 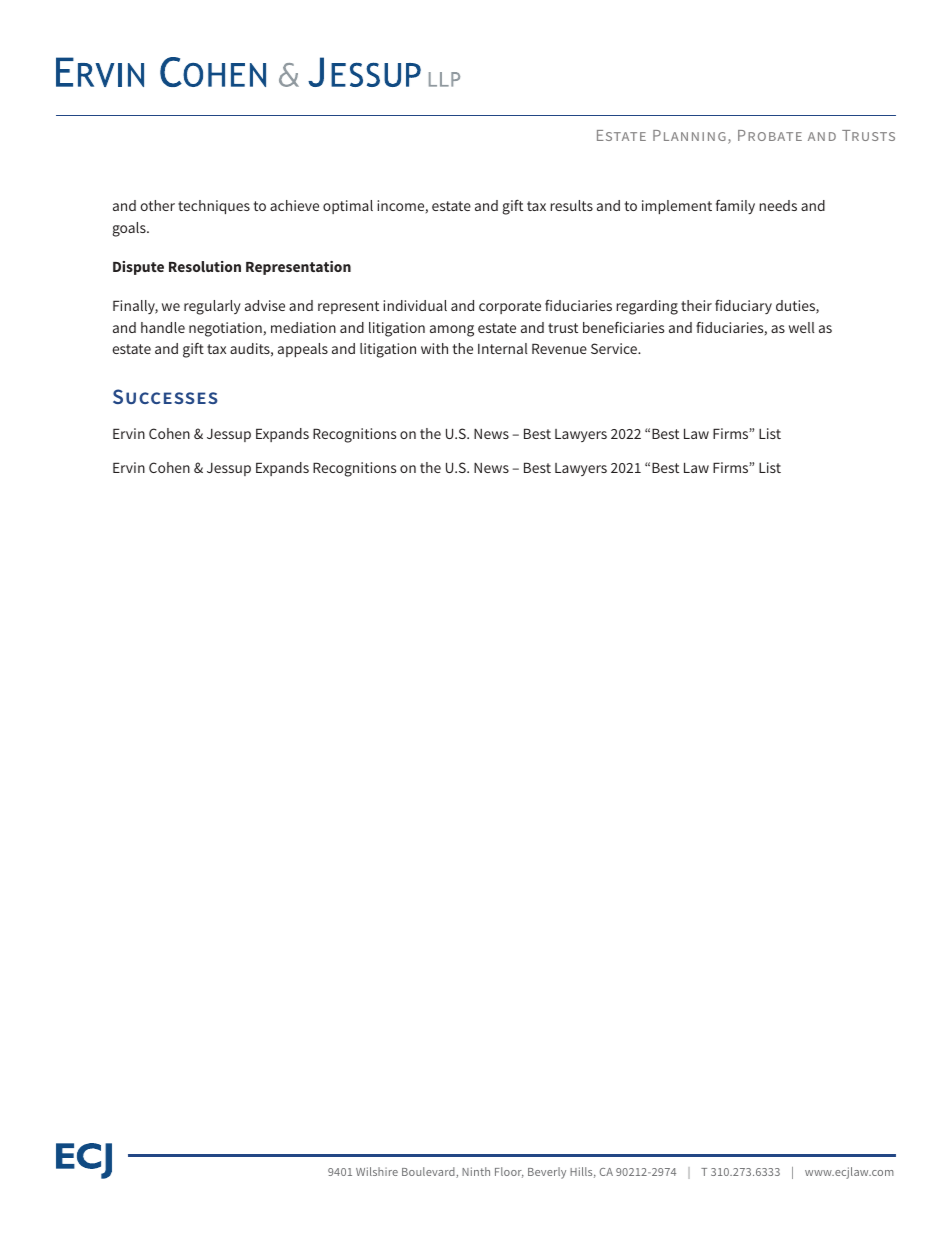 I want to click on with, so click(x=434, y=348).
